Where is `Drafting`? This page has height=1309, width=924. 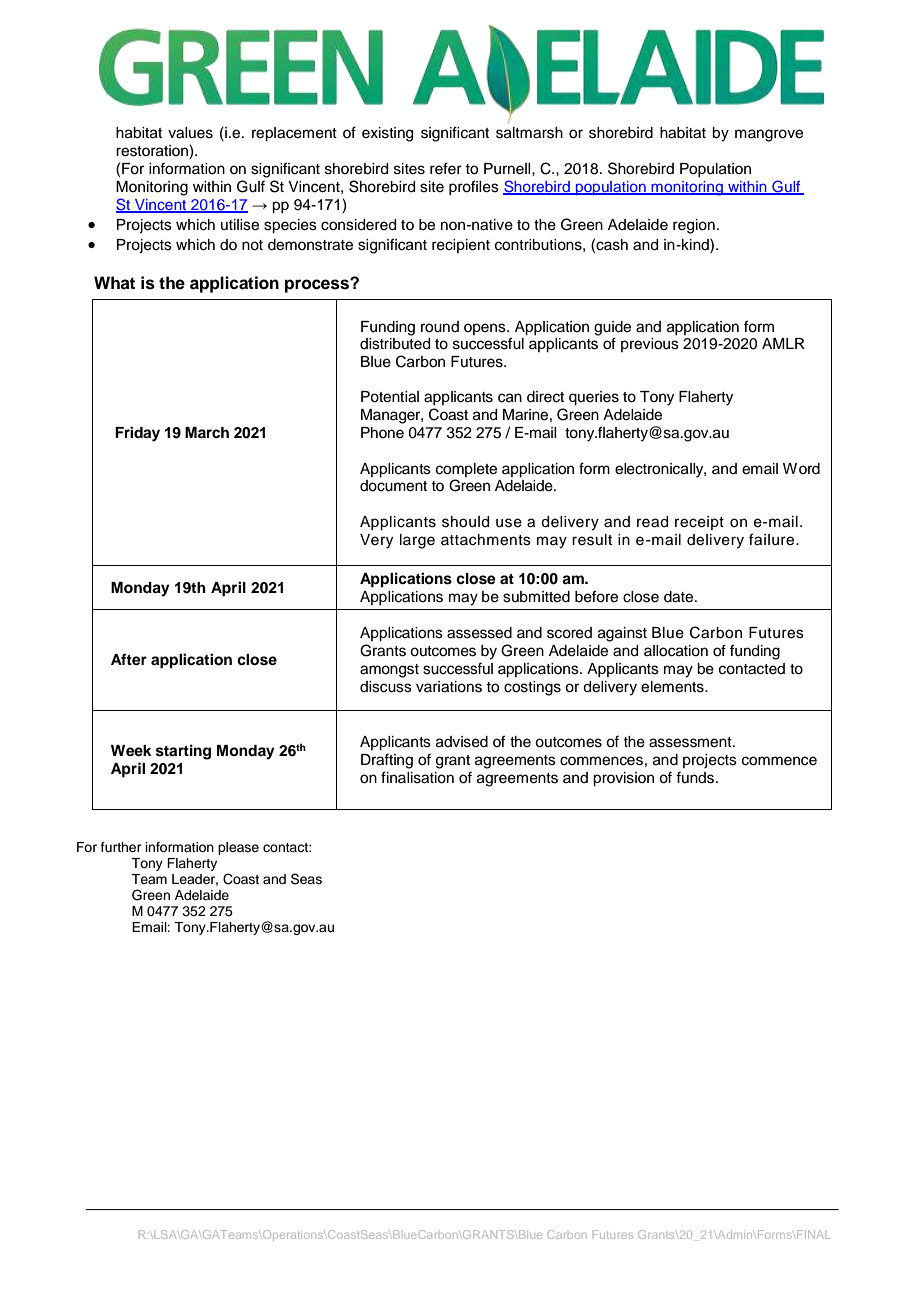
Drafting is located at coordinates (387, 761).
